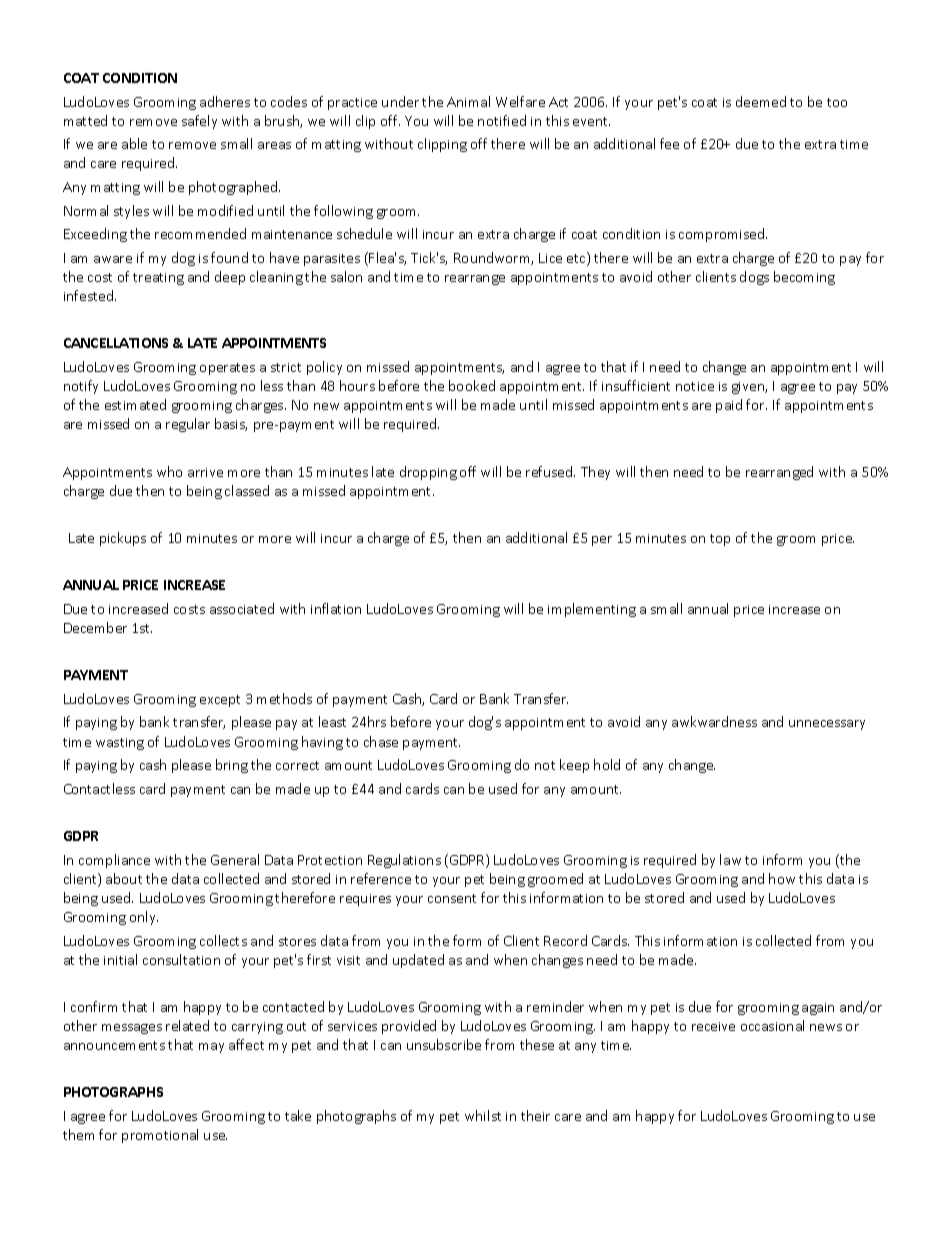 The height and width of the document is (1233, 952). I want to click on Animal, so click(468, 101).
